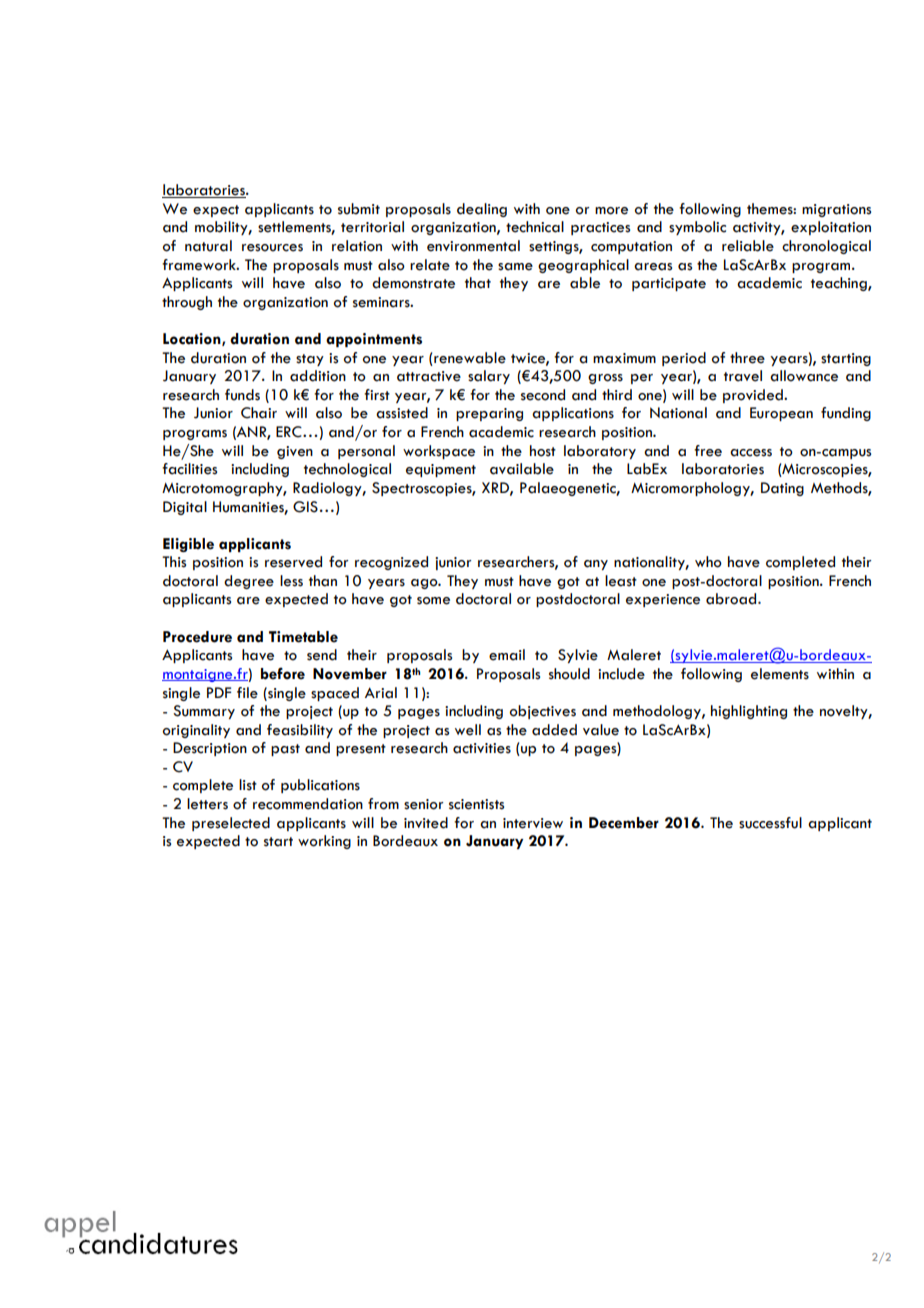 The height and width of the document is (1308, 924). What do you see at coordinates (596, 565) in the document?
I see `any` at bounding box center [596, 565].
